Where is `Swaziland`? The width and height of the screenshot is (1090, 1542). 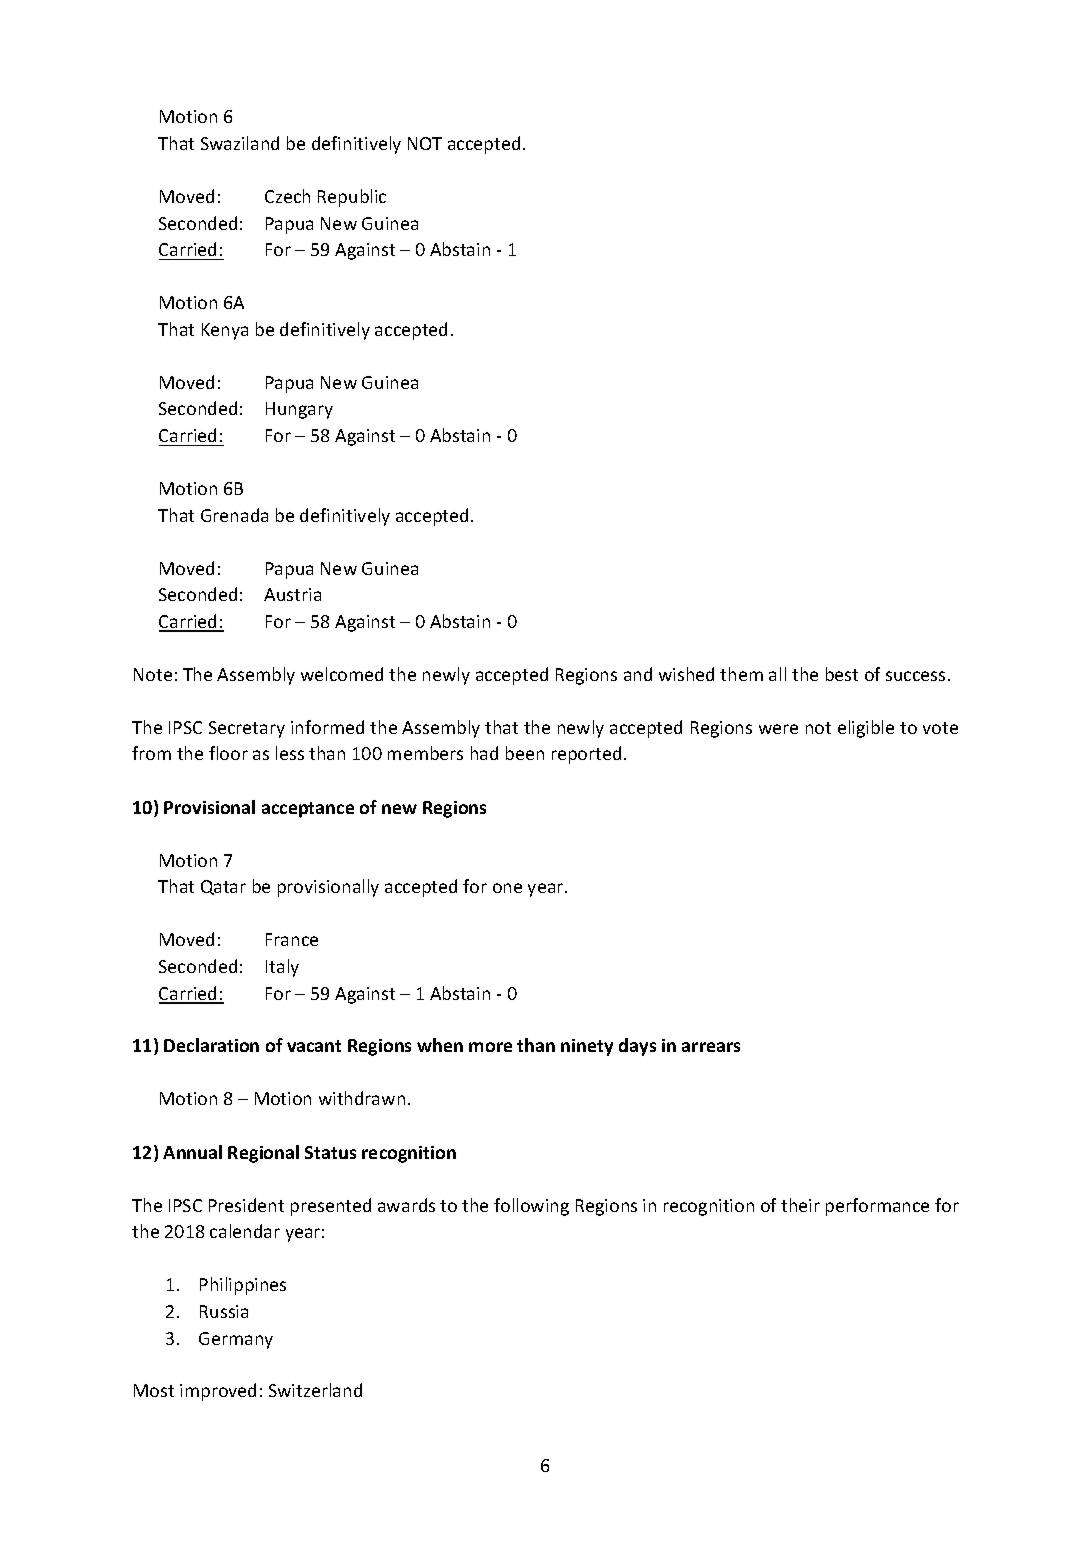 Swaziland is located at coordinates (240, 143).
